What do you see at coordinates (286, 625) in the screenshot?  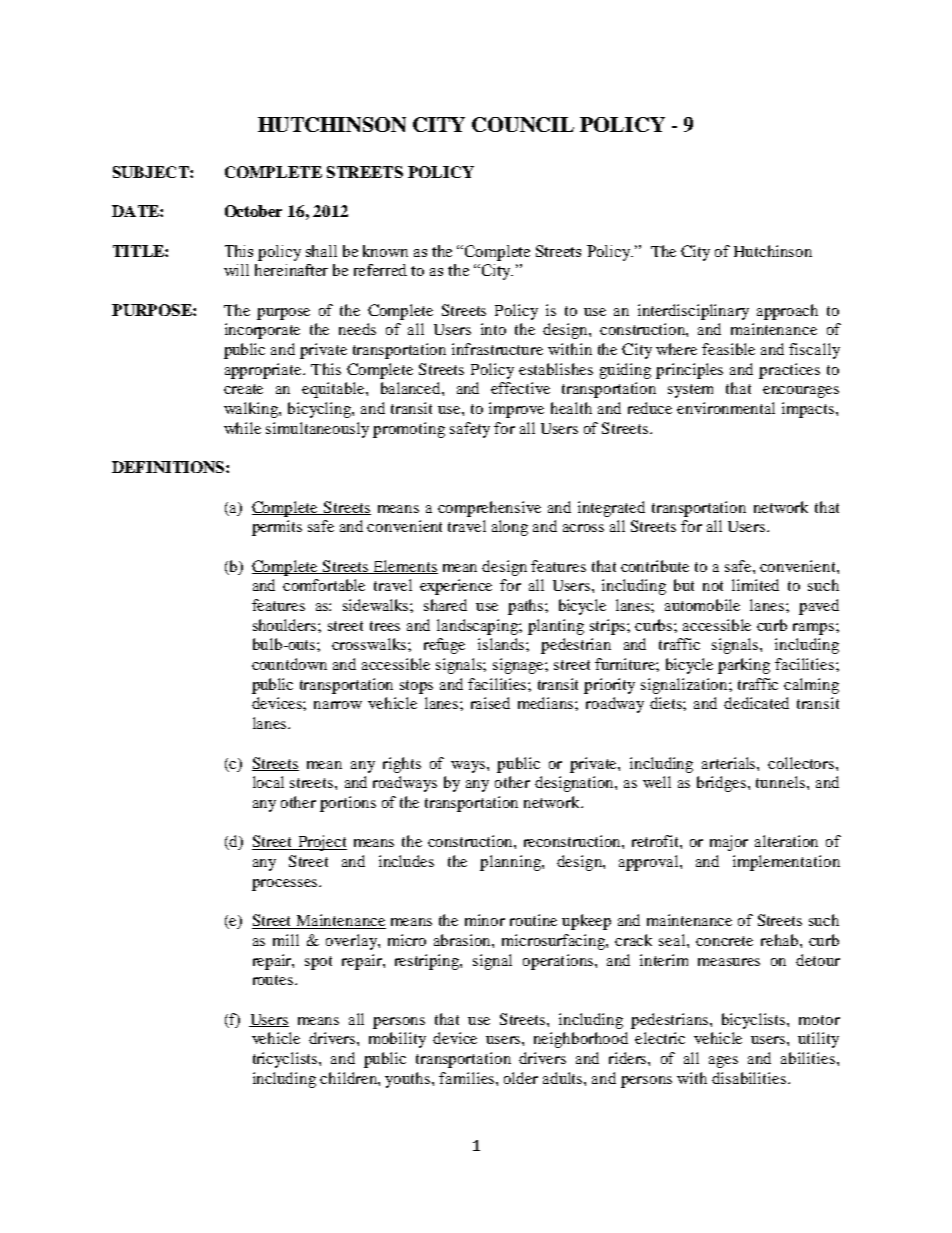 I see `shoulders` at bounding box center [286, 625].
